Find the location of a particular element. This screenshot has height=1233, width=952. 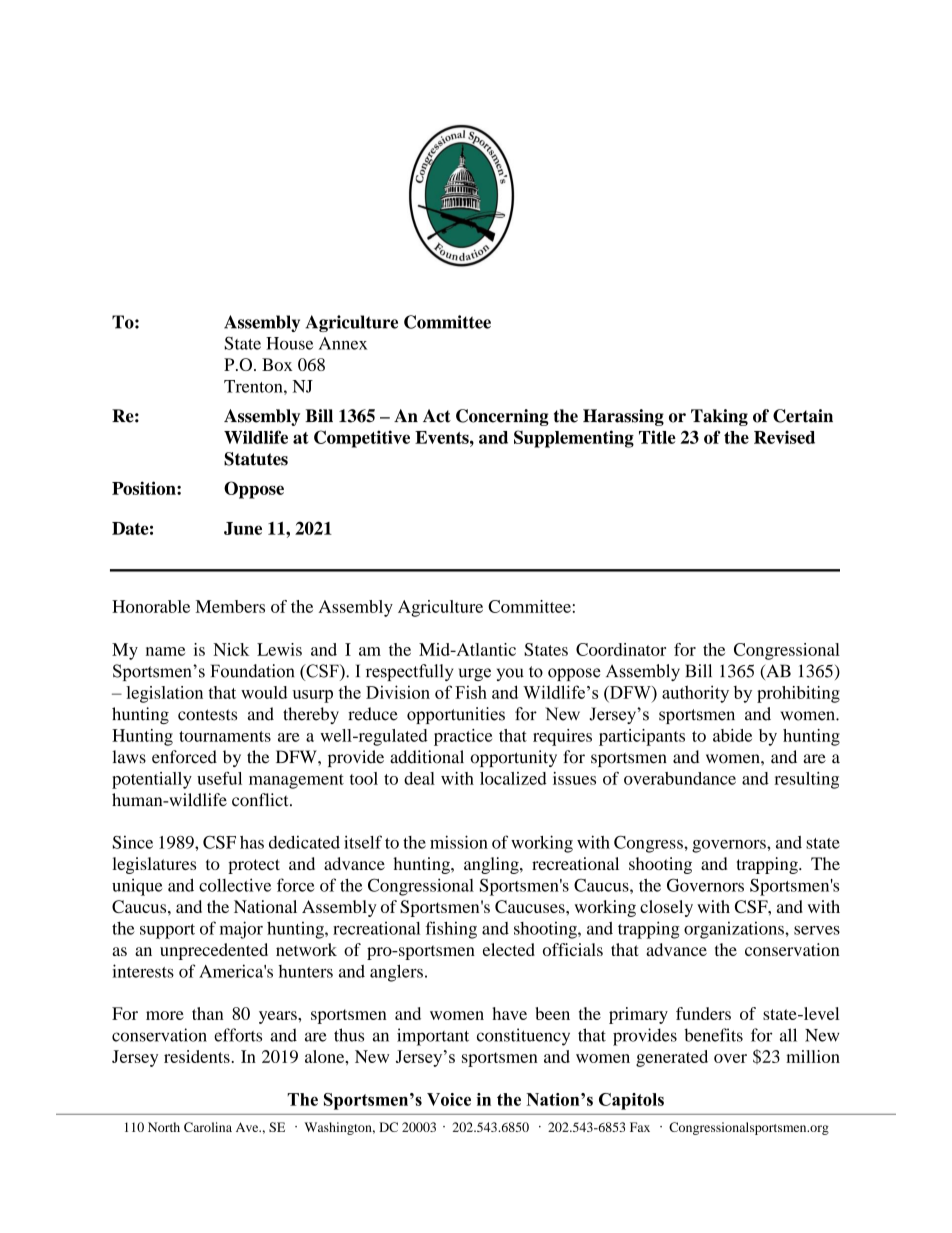

June is located at coordinates (243, 528).
